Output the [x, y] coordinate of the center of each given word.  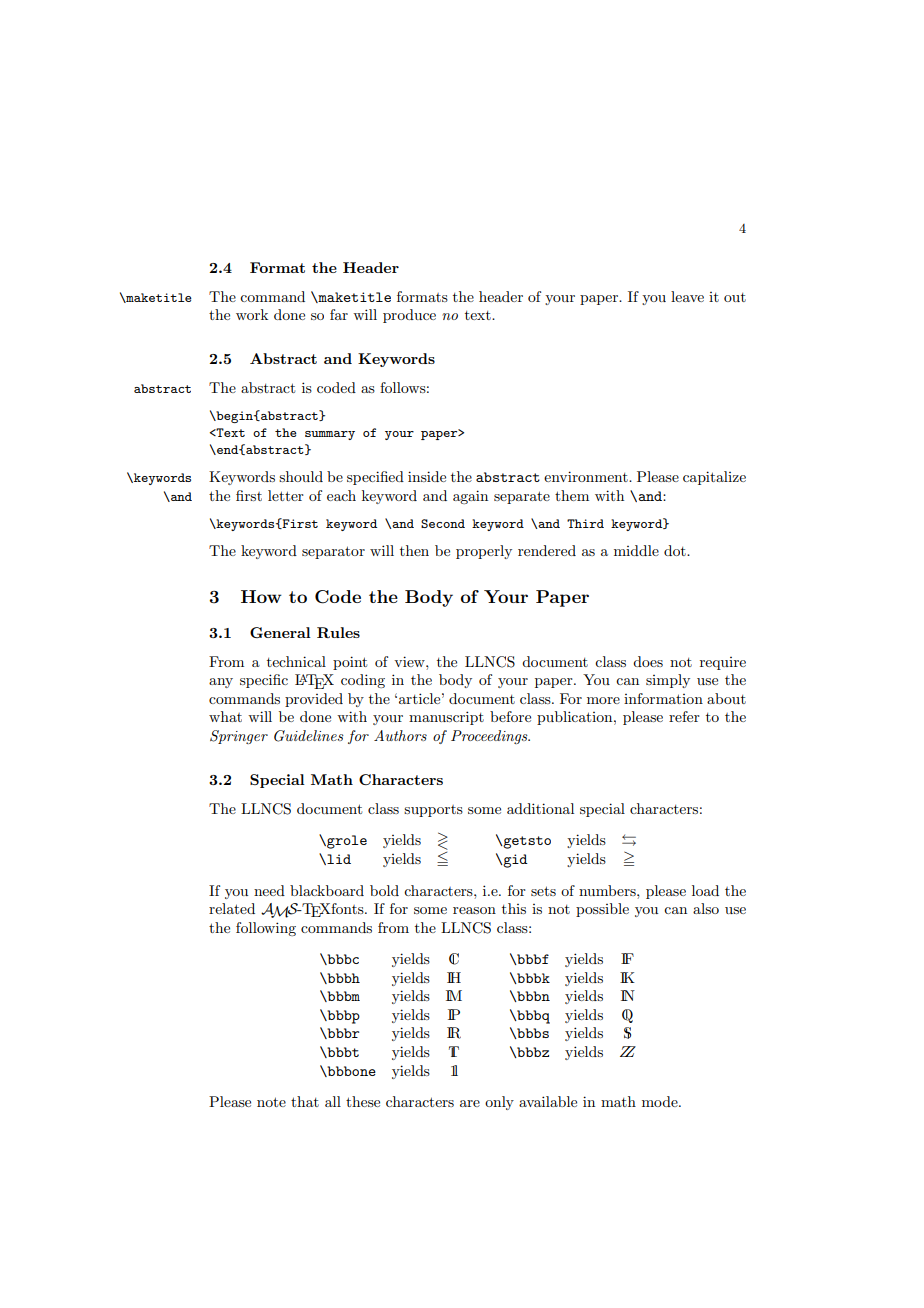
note [271, 1102]
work [252, 314]
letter [286, 495]
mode [661, 1101]
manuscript [446, 718]
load [705, 890]
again [470, 497]
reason [474, 910]
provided [314, 700]
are [470, 1103]
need [269, 890]
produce [409, 316]
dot [676, 550]
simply [668, 681]
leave [687, 296]
